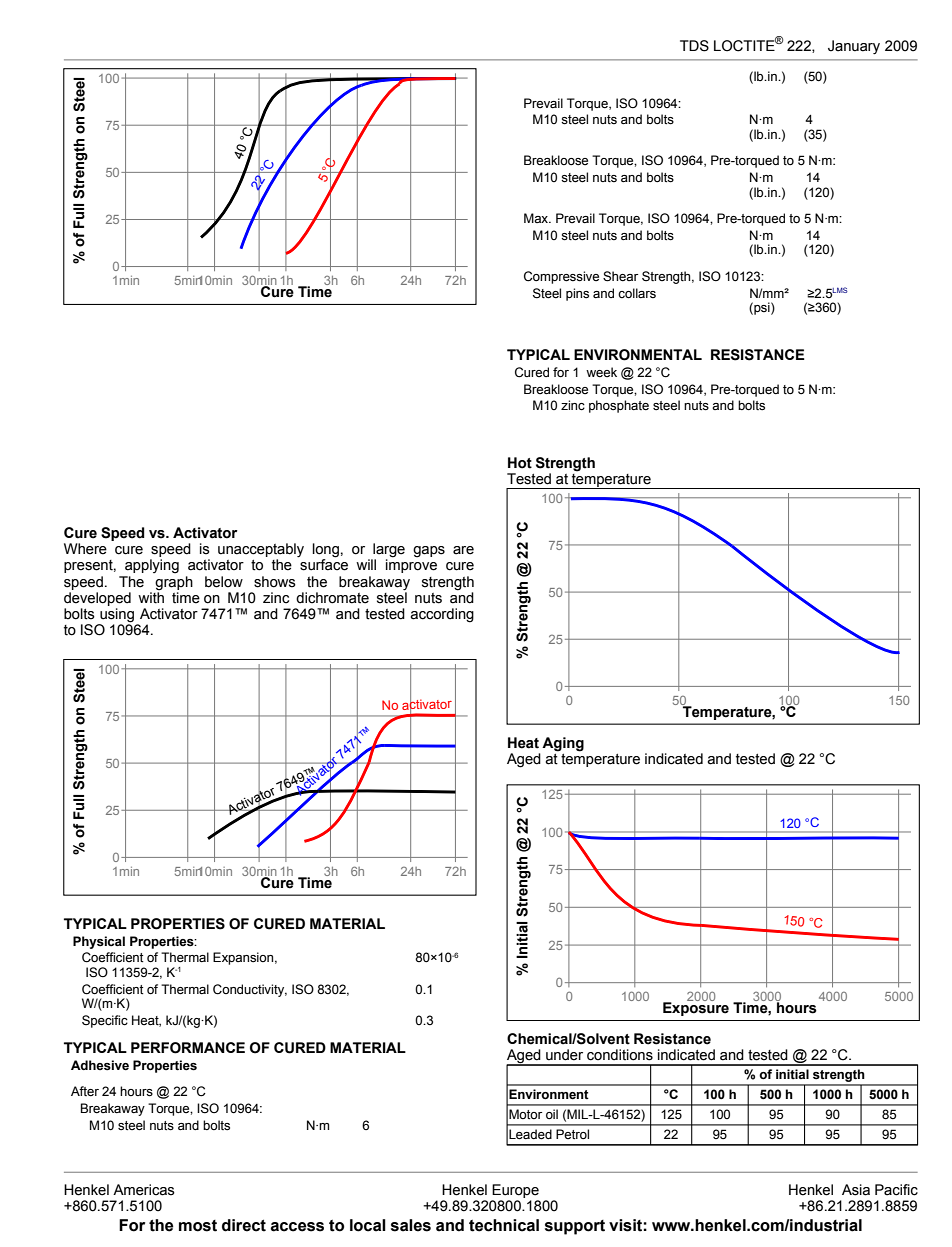 The image size is (952, 1247). What do you see at coordinates (694, 46) in the page?
I see `TDS` at bounding box center [694, 46].
